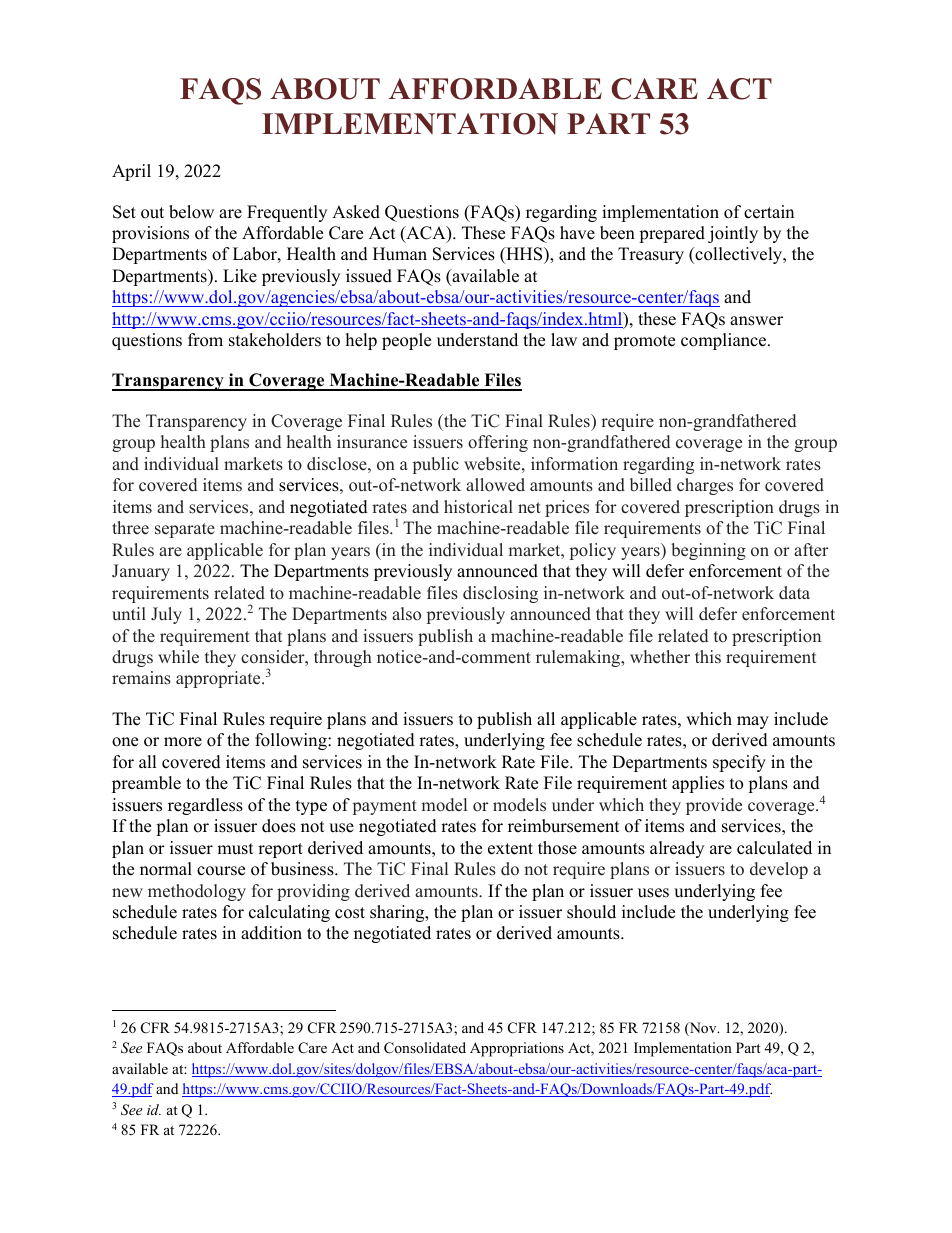 The height and width of the image is (1233, 952). What do you see at coordinates (739, 763) in the image?
I see `specify` at bounding box center [739, 763].
